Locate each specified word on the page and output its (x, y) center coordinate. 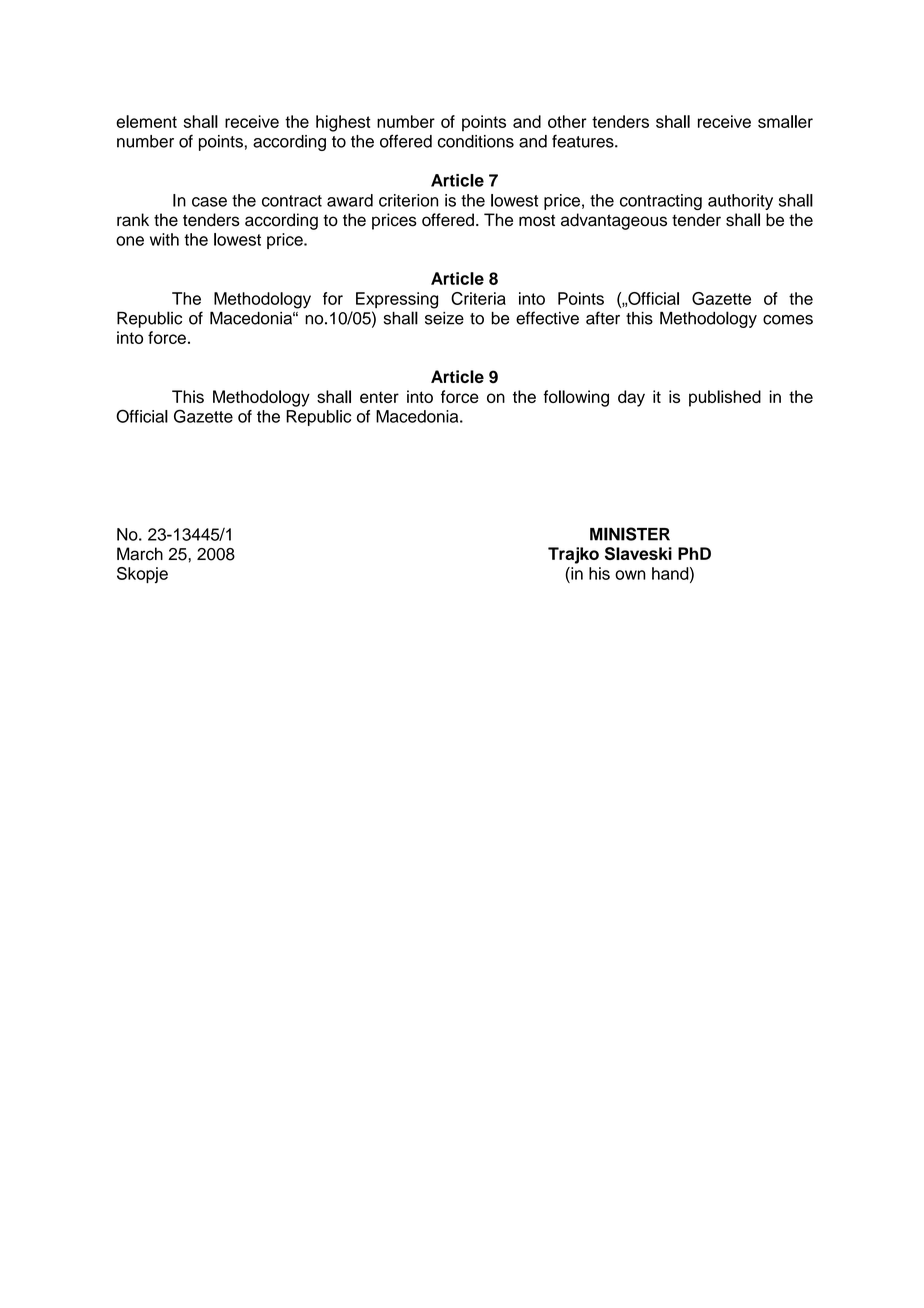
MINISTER (630, 534)
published (725, 398)
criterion (408, 200)
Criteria (478, 298)
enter (379, 397)
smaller (785, 121)
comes (788, 320)
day (631, 398)
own (630, 575)
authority (740, 202)
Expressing (397, 300)
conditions (476, 141)
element (146, 121)
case (209, 202)
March (140, 554)
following (576, 398)
